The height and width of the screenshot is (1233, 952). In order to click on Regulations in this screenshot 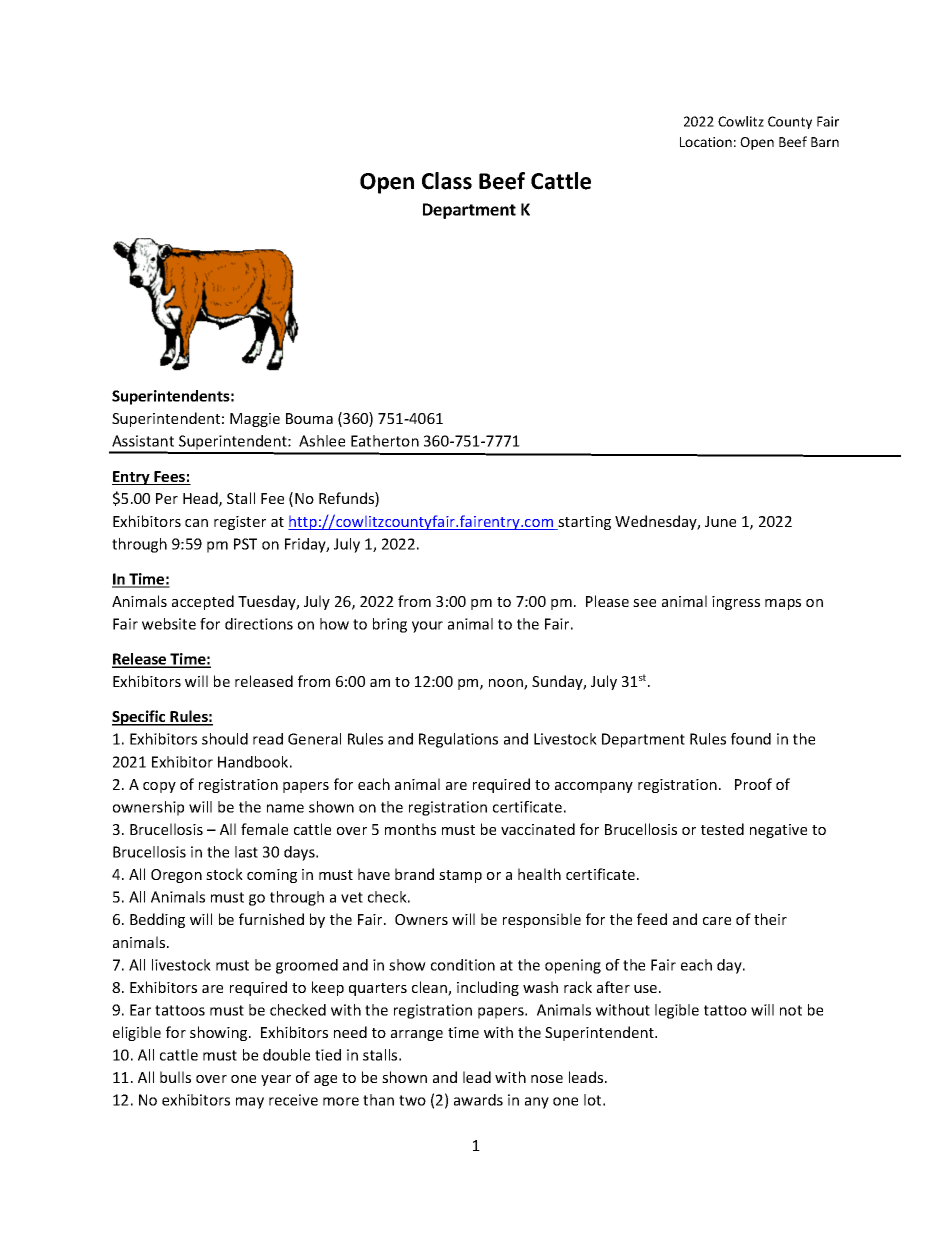, I will do `click(458, 740)`.
